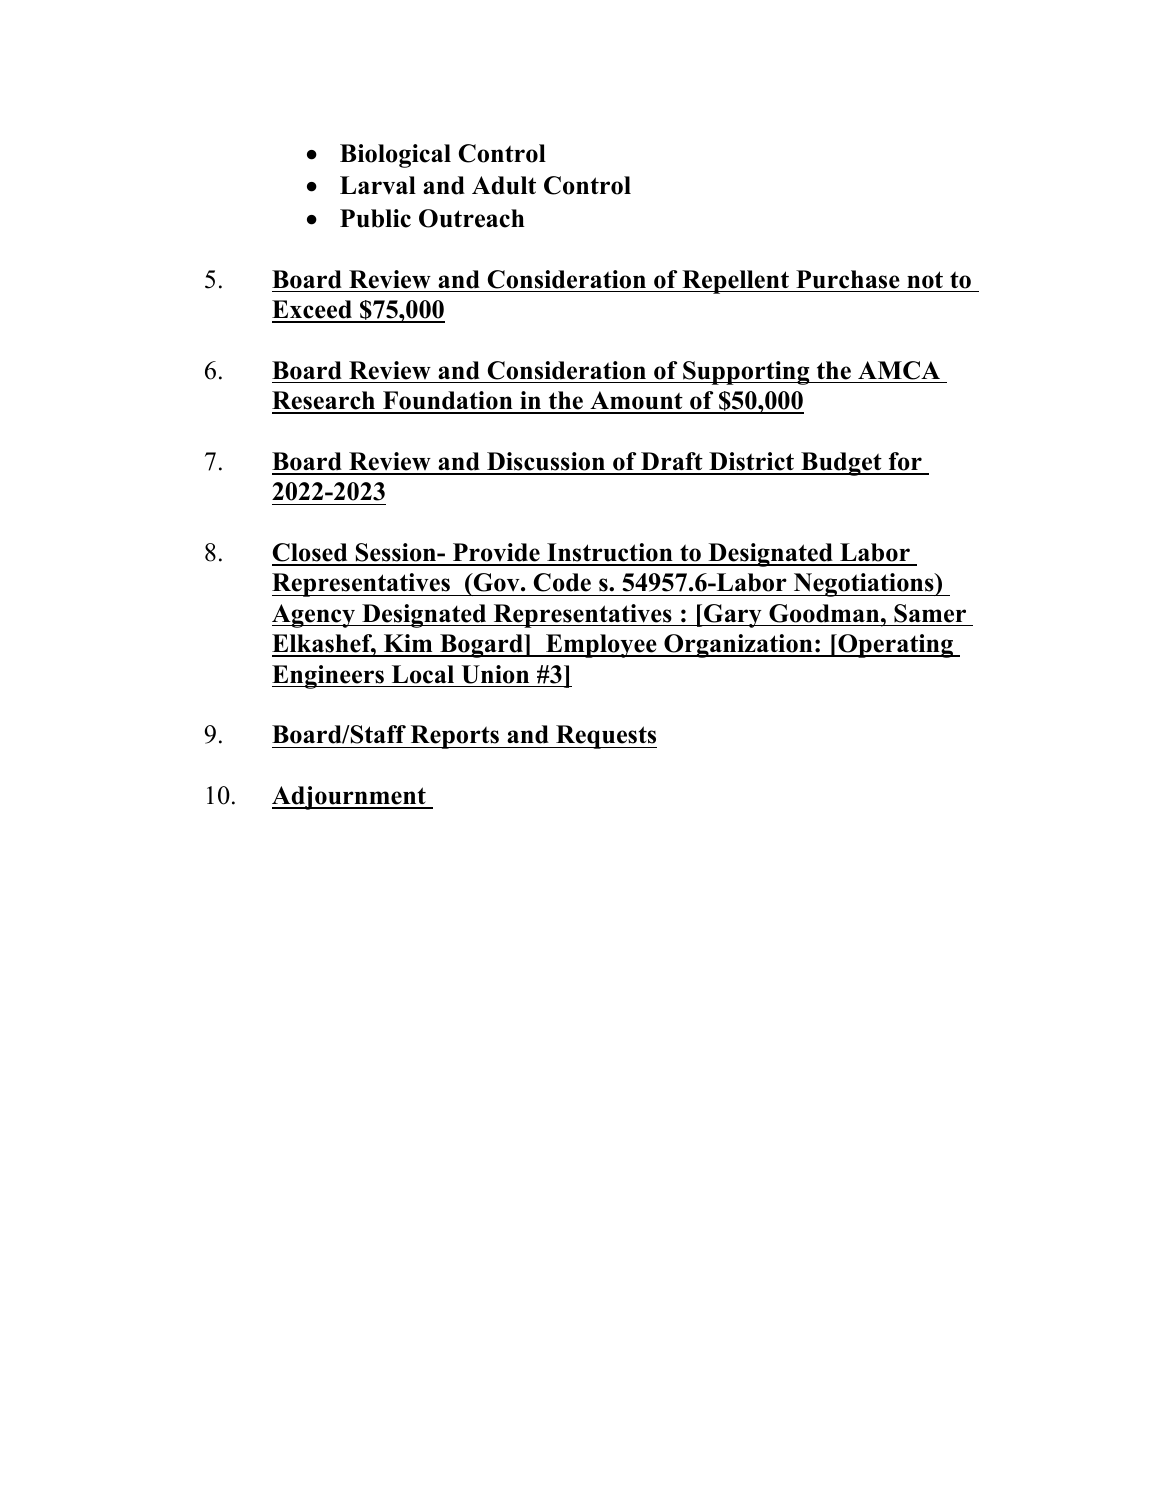 The width and height of the screenshot is (1155, 1495). What do you see at coordinates (848, 279) in the screenshot?
I see `Purchase` at bounding box center [848, 279].
